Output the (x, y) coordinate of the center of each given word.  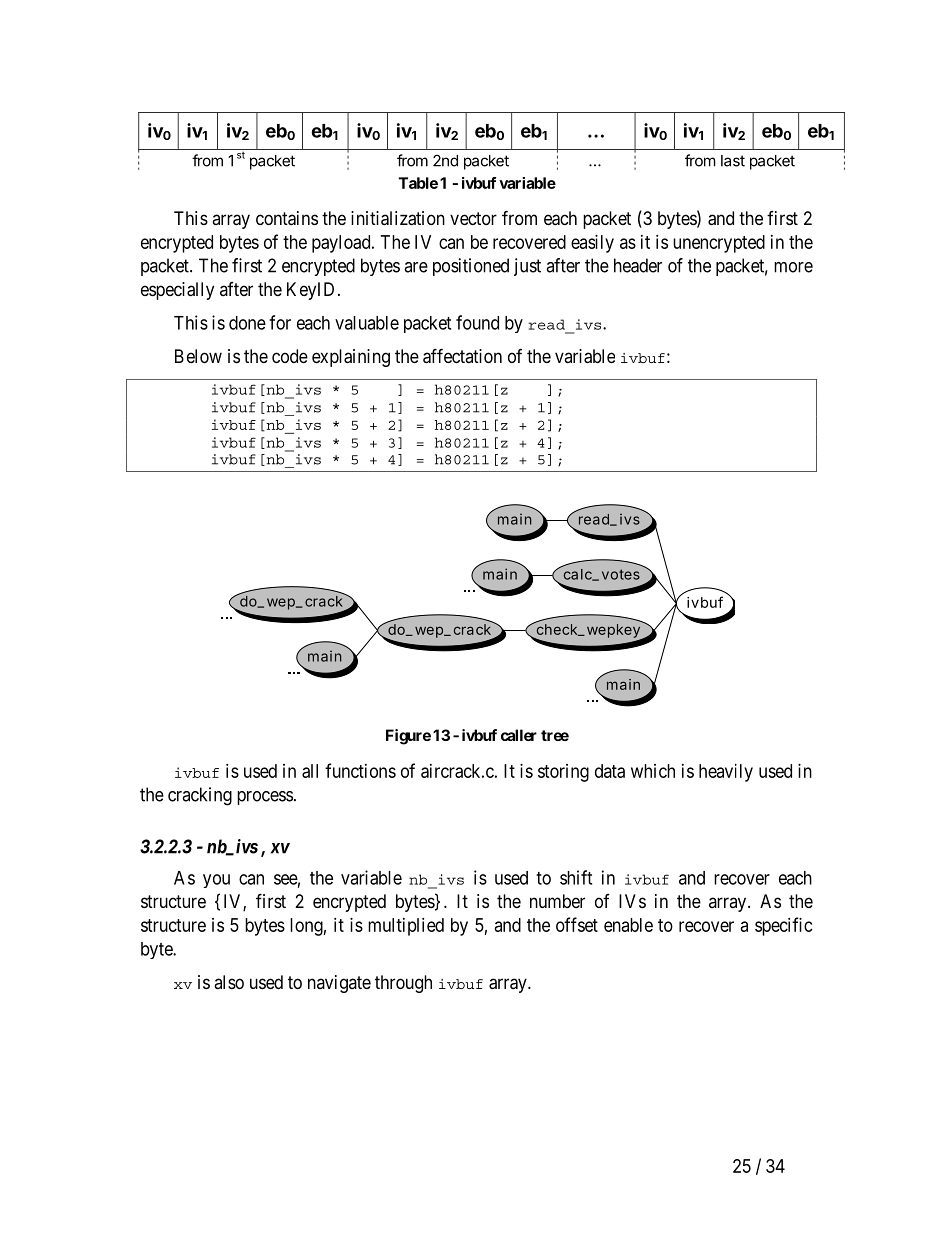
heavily (726, 773)
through (403, 984)
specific (784, 926)
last (733, 161)
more (793, 267)
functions (360, 770)
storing (563, 773)
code (290, 356)
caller (519, 735)
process (265, 798)
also (229, 982)
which (653, 771)
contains (287, 218)
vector (473, 218)
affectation (462, 356)
